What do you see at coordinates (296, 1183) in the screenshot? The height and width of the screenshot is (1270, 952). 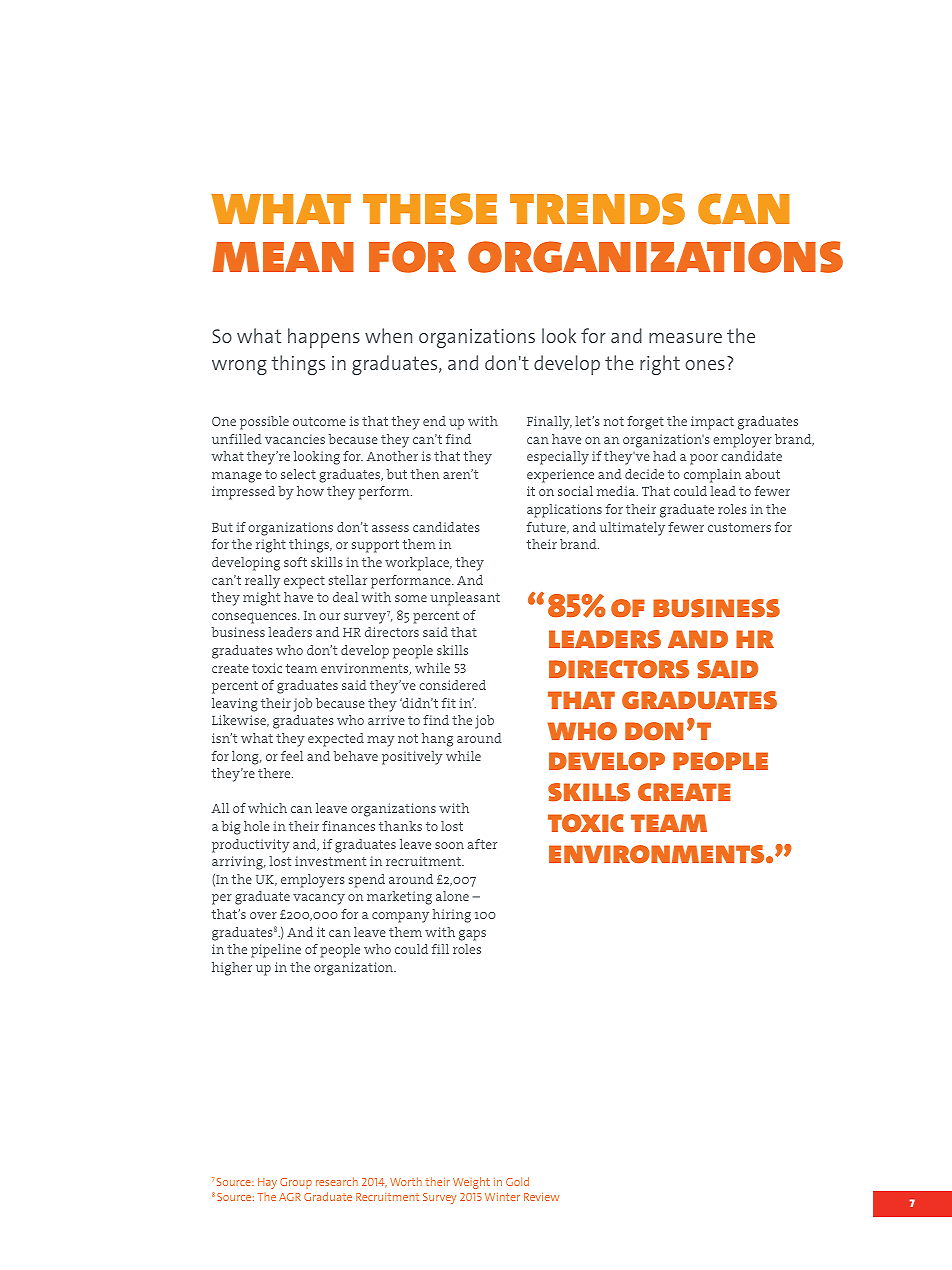 I see `Group` at bounding box center [296, 1183].
